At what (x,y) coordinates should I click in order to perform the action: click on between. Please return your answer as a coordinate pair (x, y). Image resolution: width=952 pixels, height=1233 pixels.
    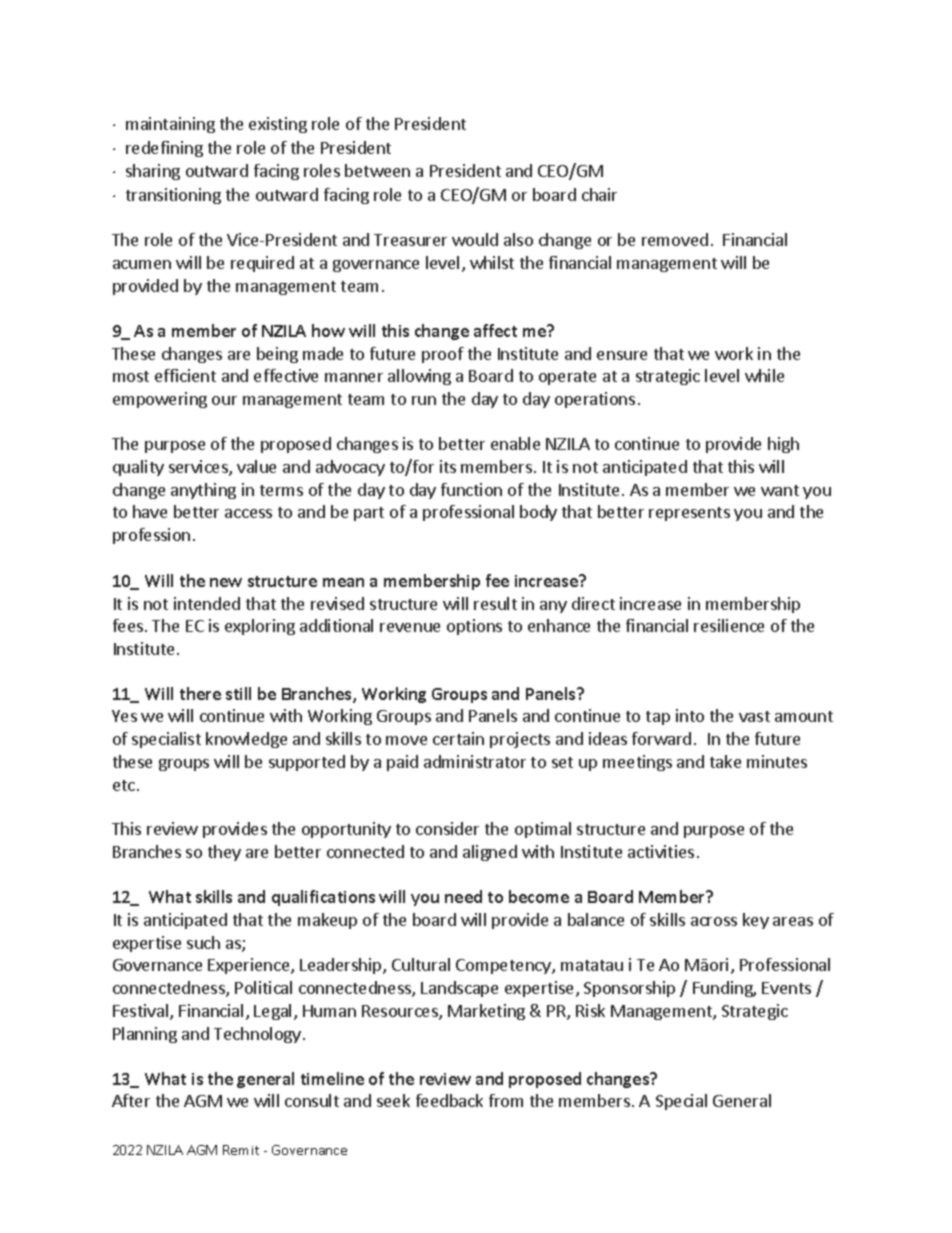
    Looking at the image, I should click on (377, 170).
